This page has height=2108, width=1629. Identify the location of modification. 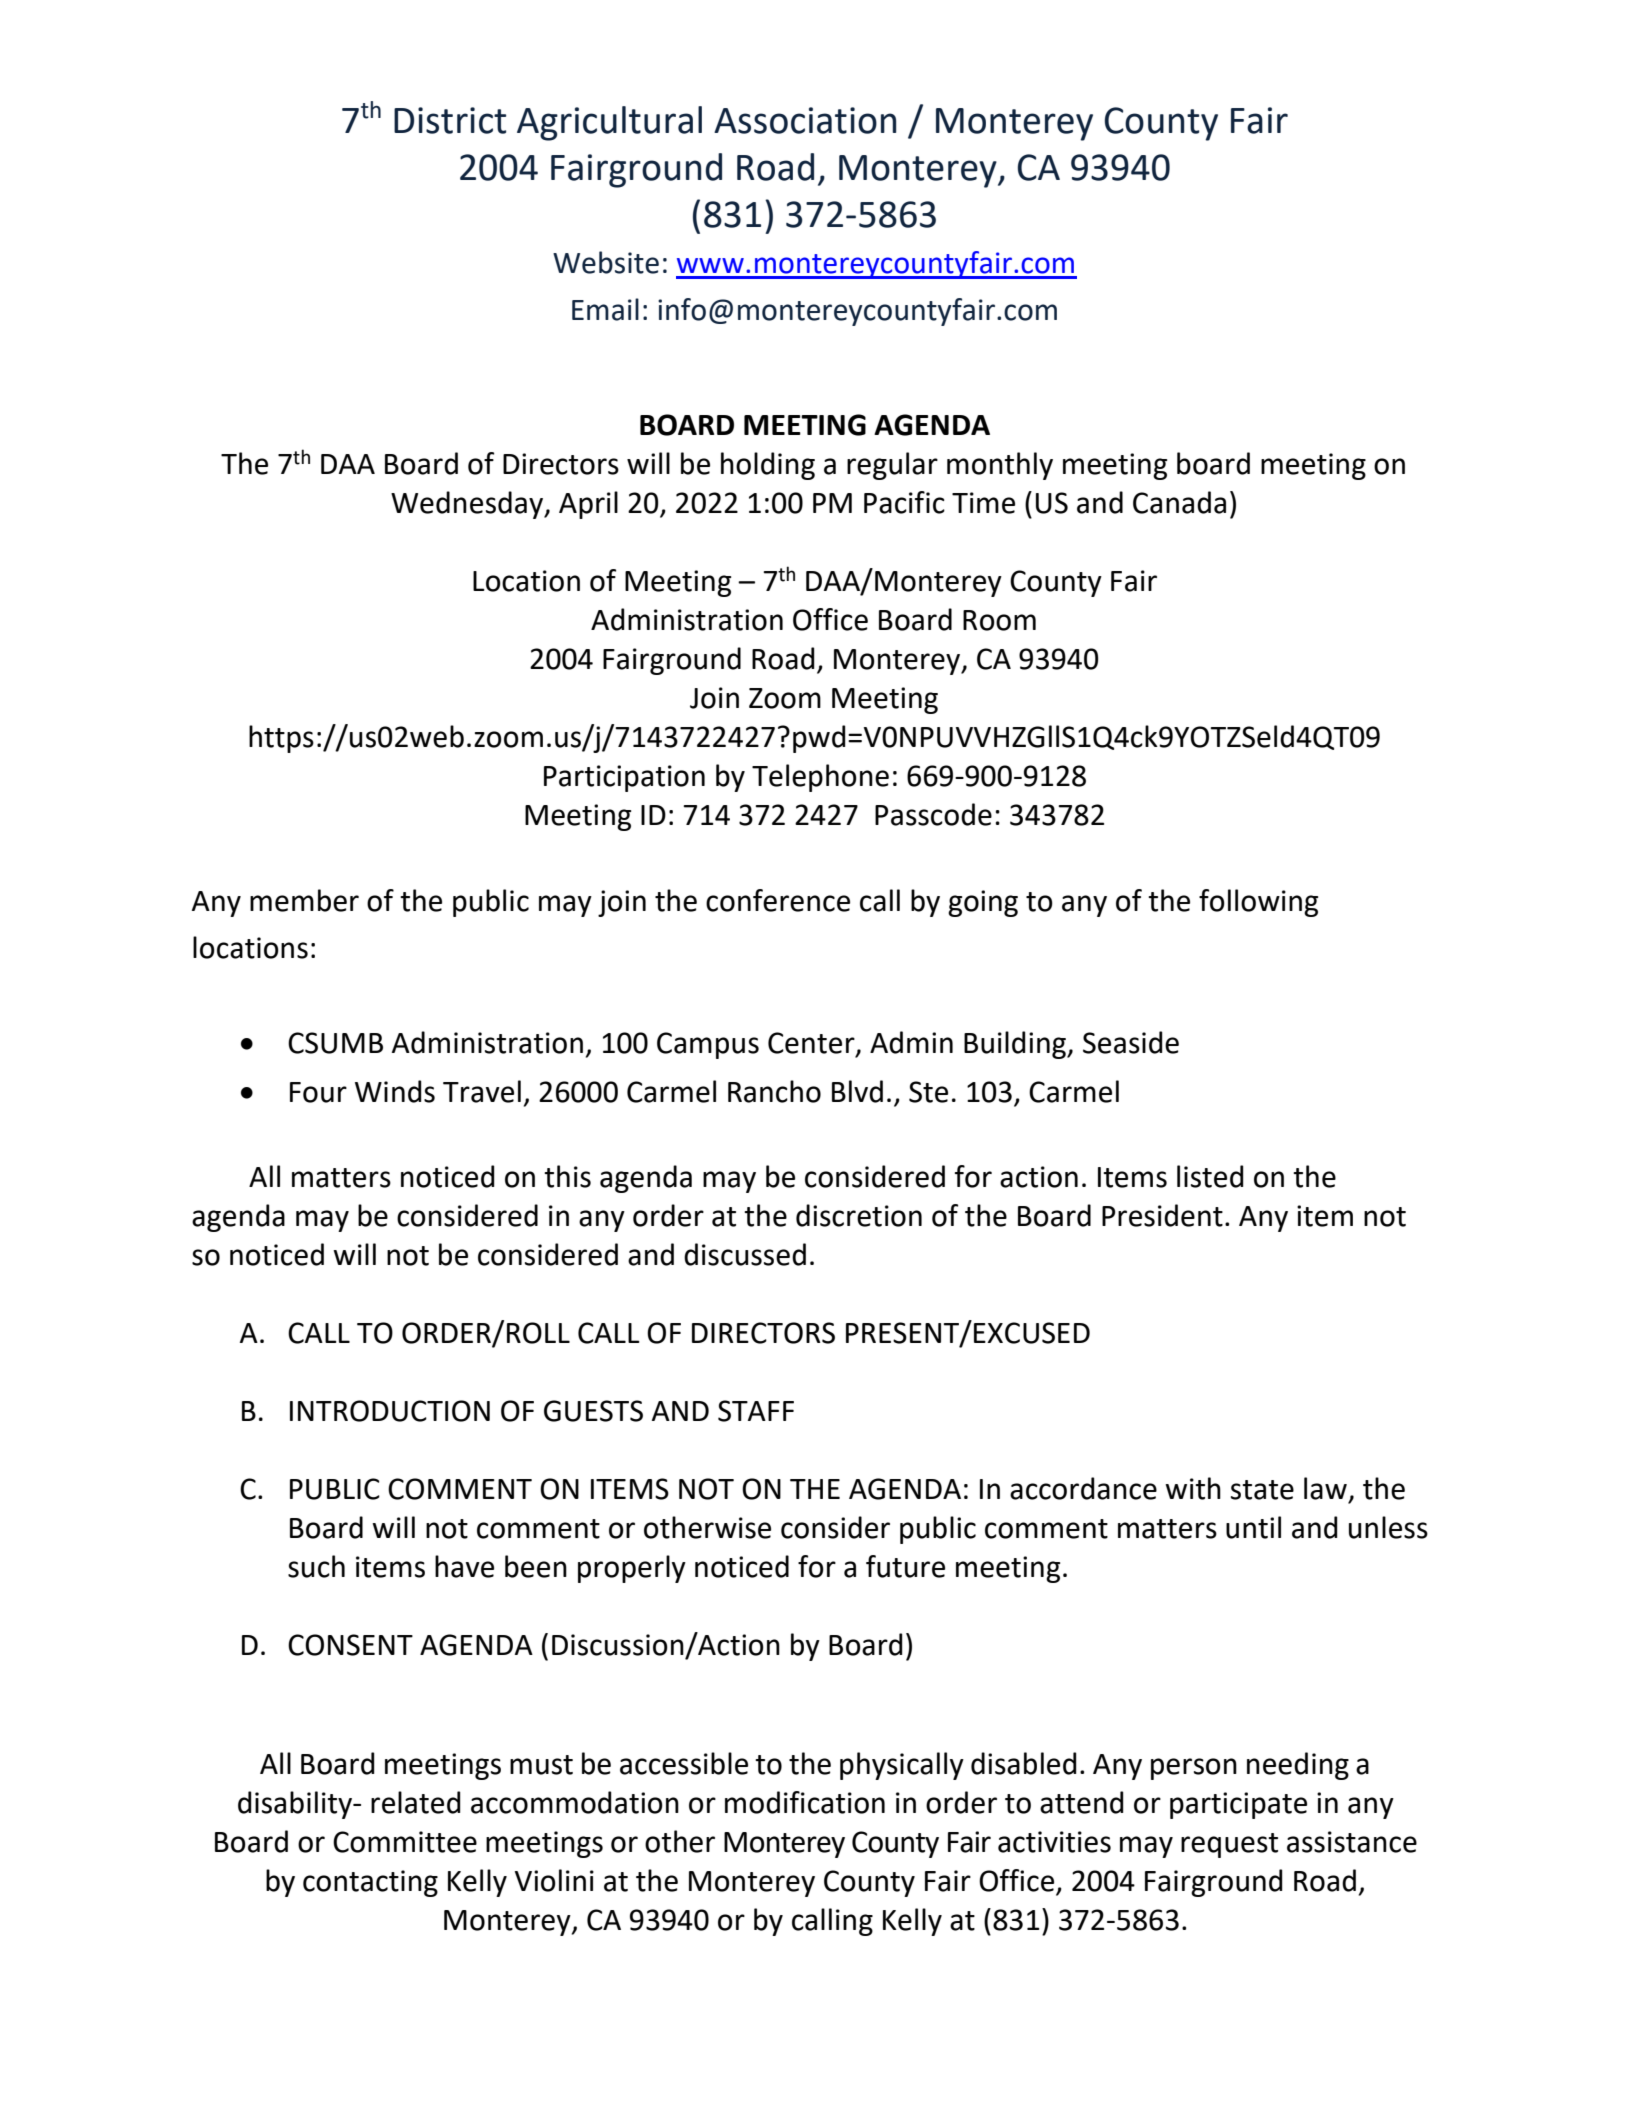
(805, 1802).
